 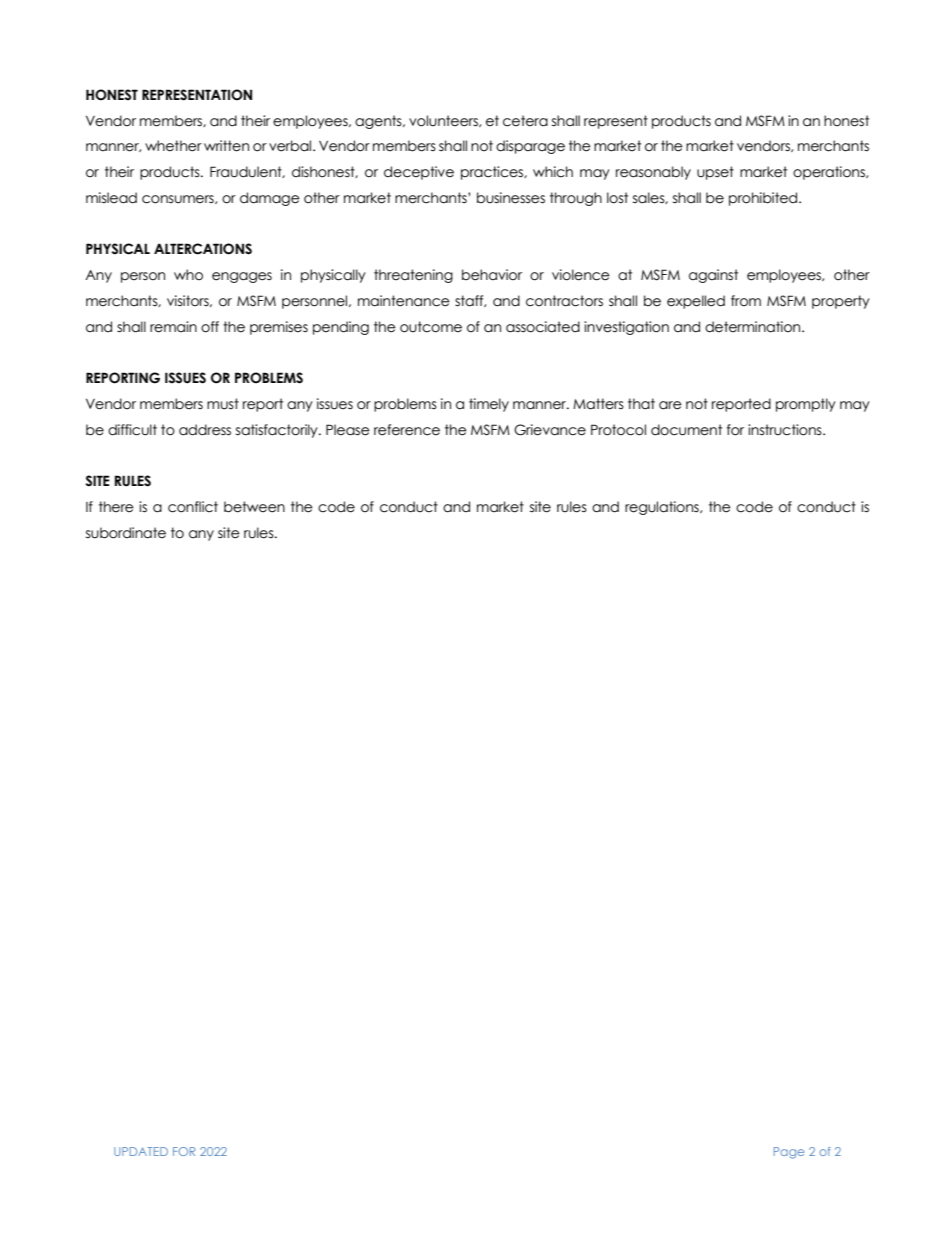 What do you see at coordinates (686, 430) in the page?
I see `document` at bounding box center [686, 430].
